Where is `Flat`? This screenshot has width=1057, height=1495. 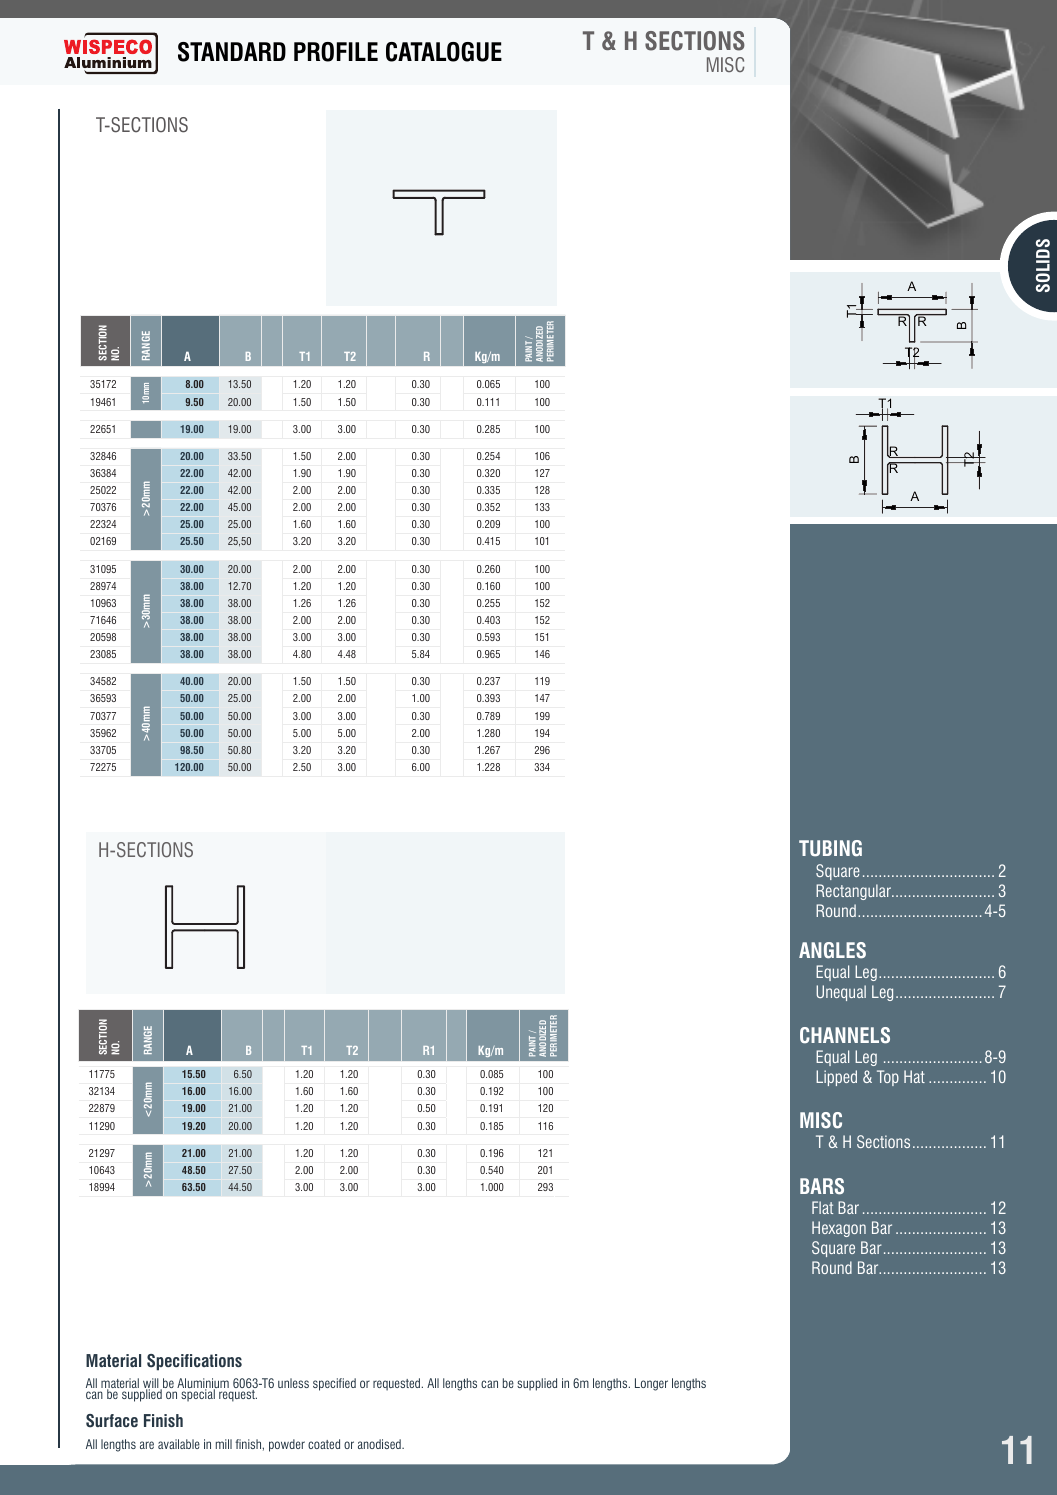 Flat is located at coordinates (822, 1207).
